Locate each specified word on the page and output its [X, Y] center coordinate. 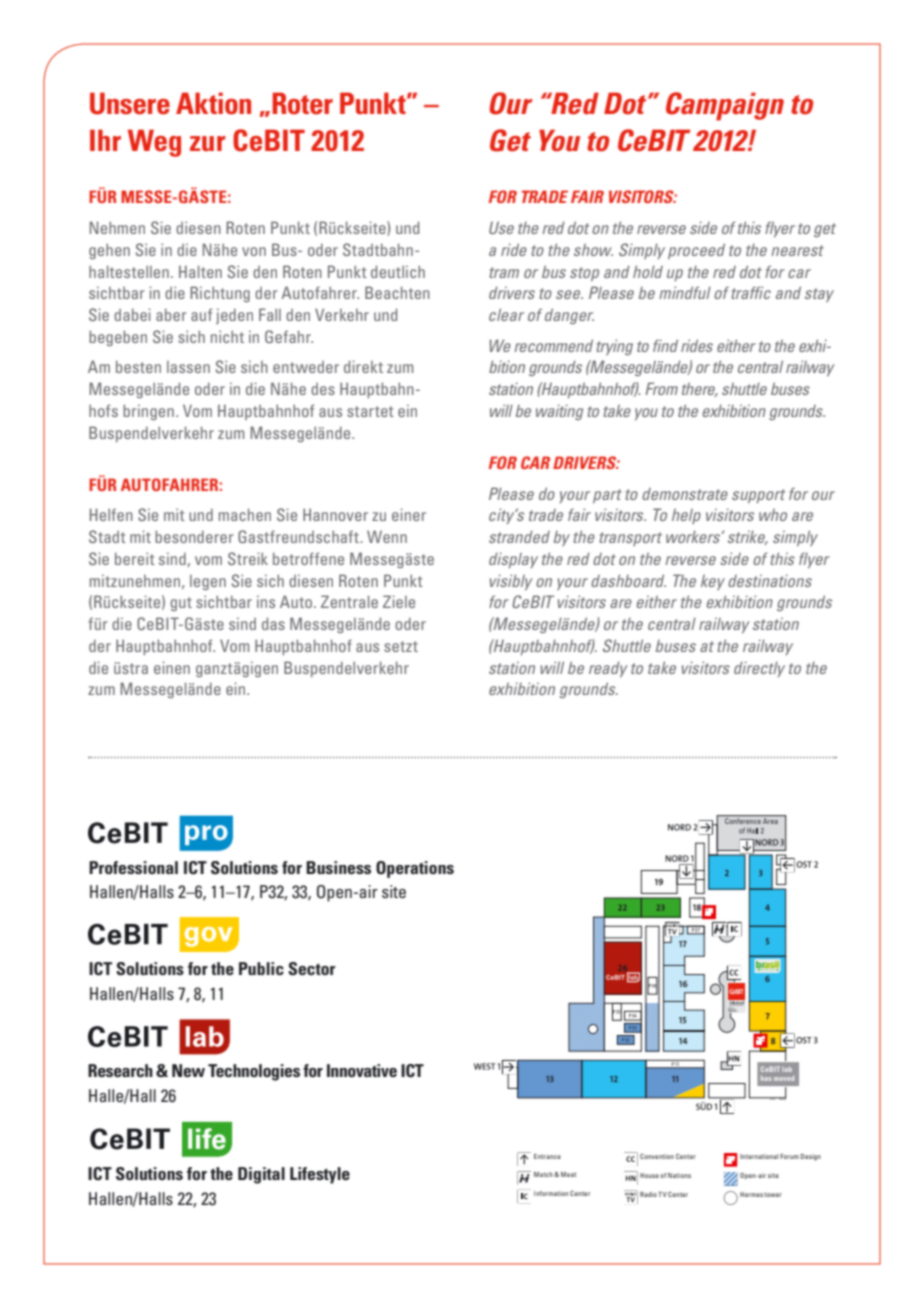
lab [787, 1069]
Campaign [725, 106]
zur [207, 143]
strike [748, 538]
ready [608, 669]
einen [172, 667]
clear [506, 314]
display [513, 560]
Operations [415, 869]
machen [245, 514]
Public [261, 968]
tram [504, 272]
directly [759, 669]
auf [201, 314]
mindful [685, 292]
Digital [261, 1175]
